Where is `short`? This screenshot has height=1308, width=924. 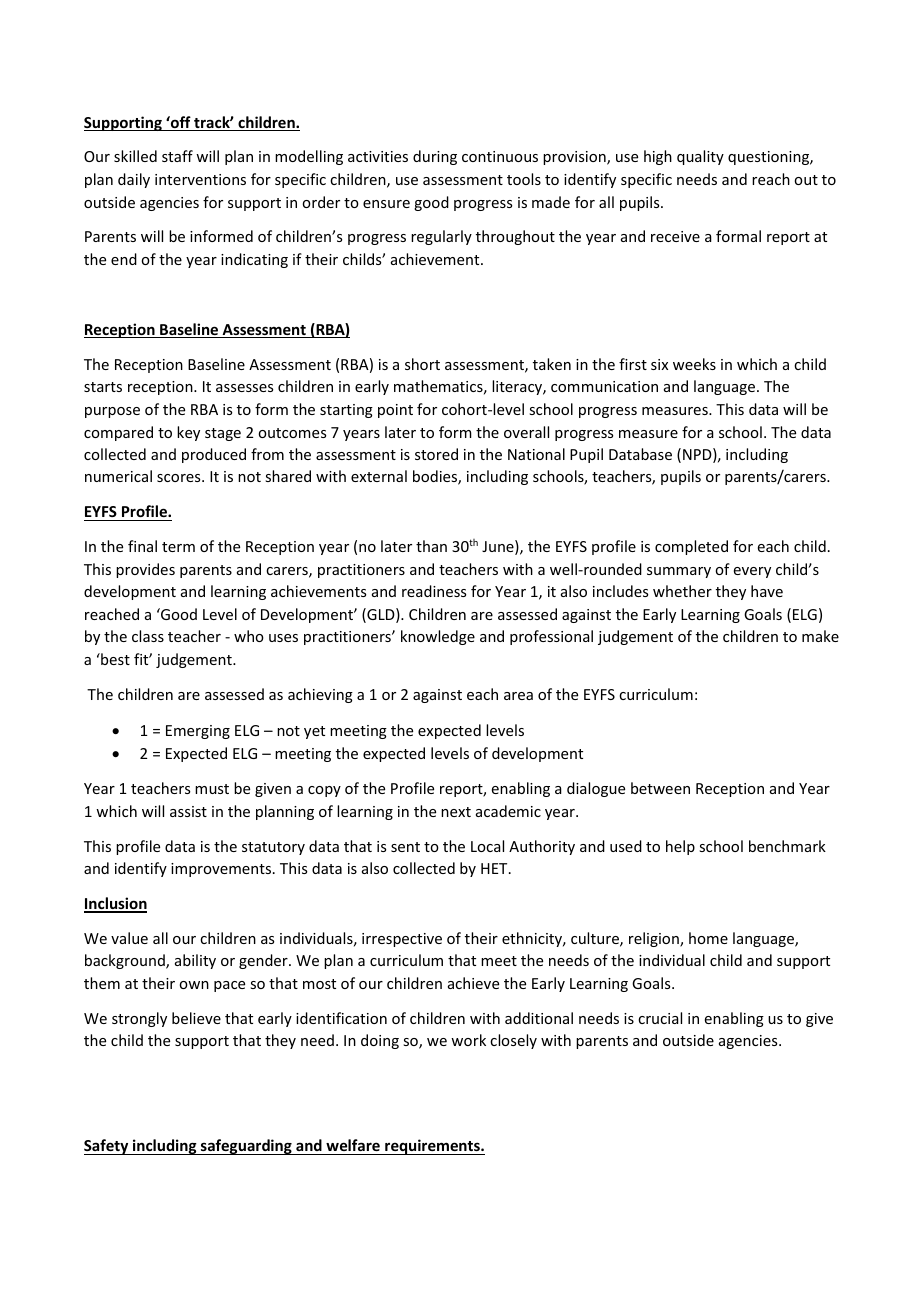
short is located at coordinates (422, 364).
